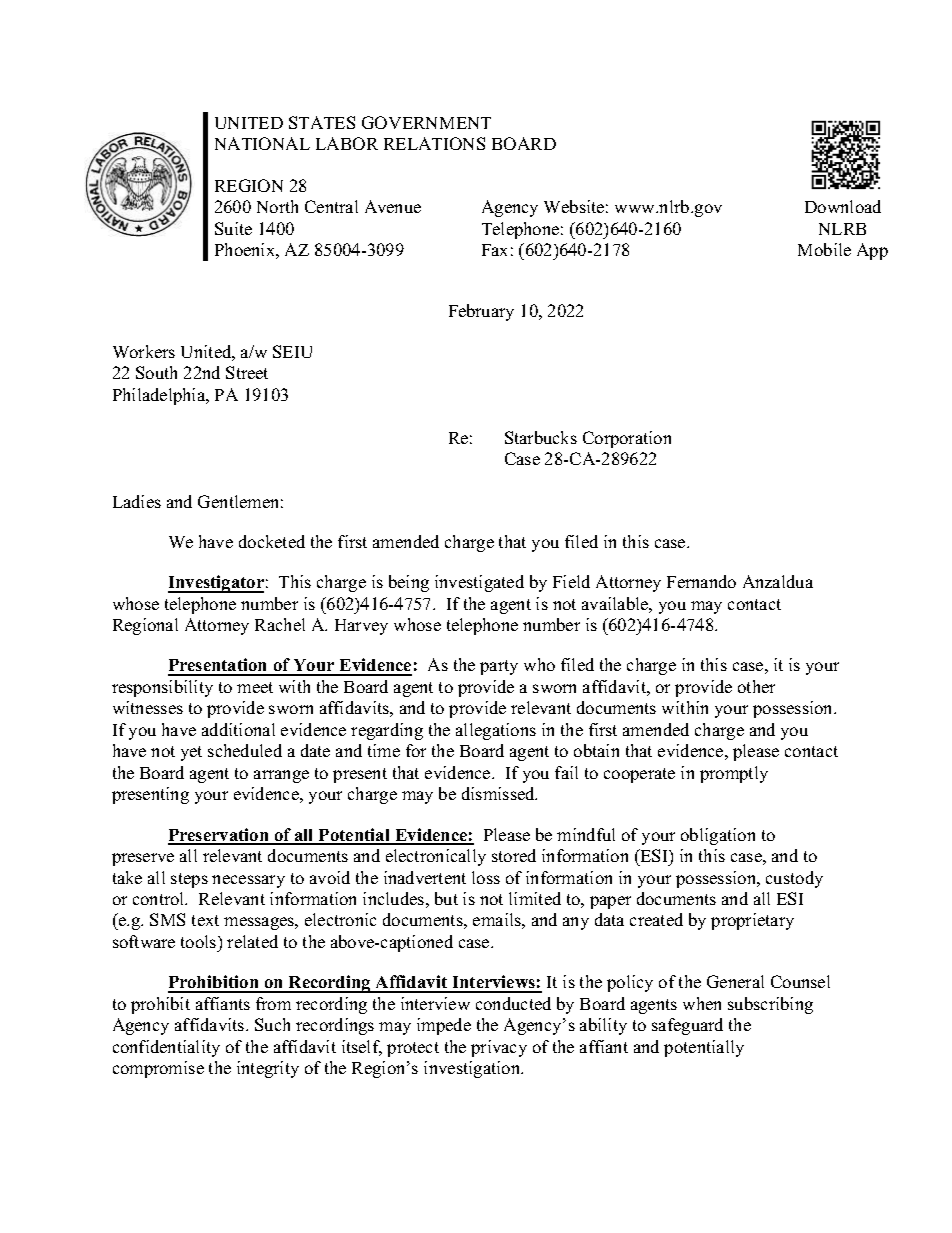 The width and height of the screenshot is (952, 1233). What do you see at coordinates (434, 143) in the screenshot?
I see `RELATIONS` at bounding box center [434, 143].
